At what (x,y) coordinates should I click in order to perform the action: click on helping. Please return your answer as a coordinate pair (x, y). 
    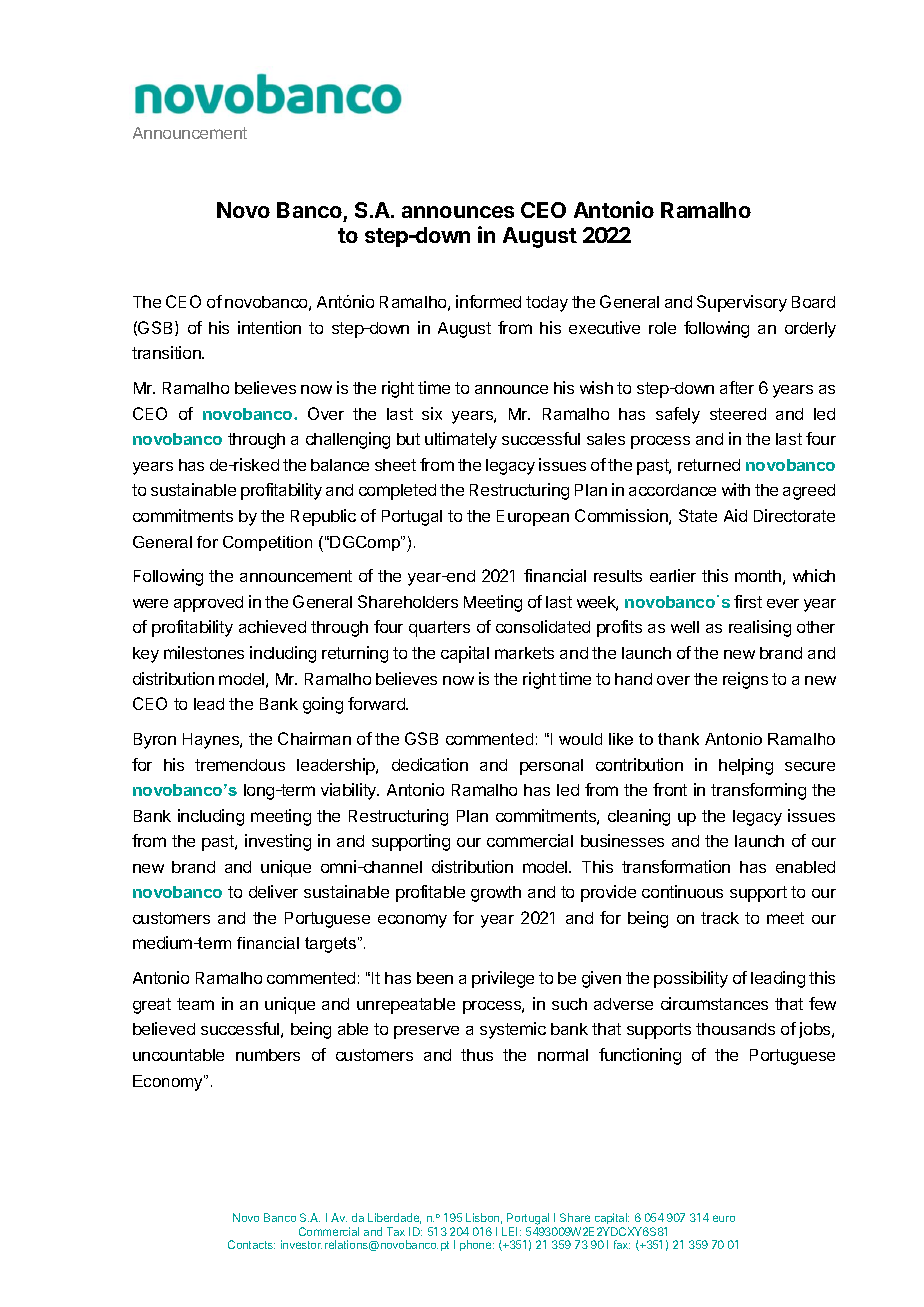
    Looking at the image, I should click on (746, 766).
